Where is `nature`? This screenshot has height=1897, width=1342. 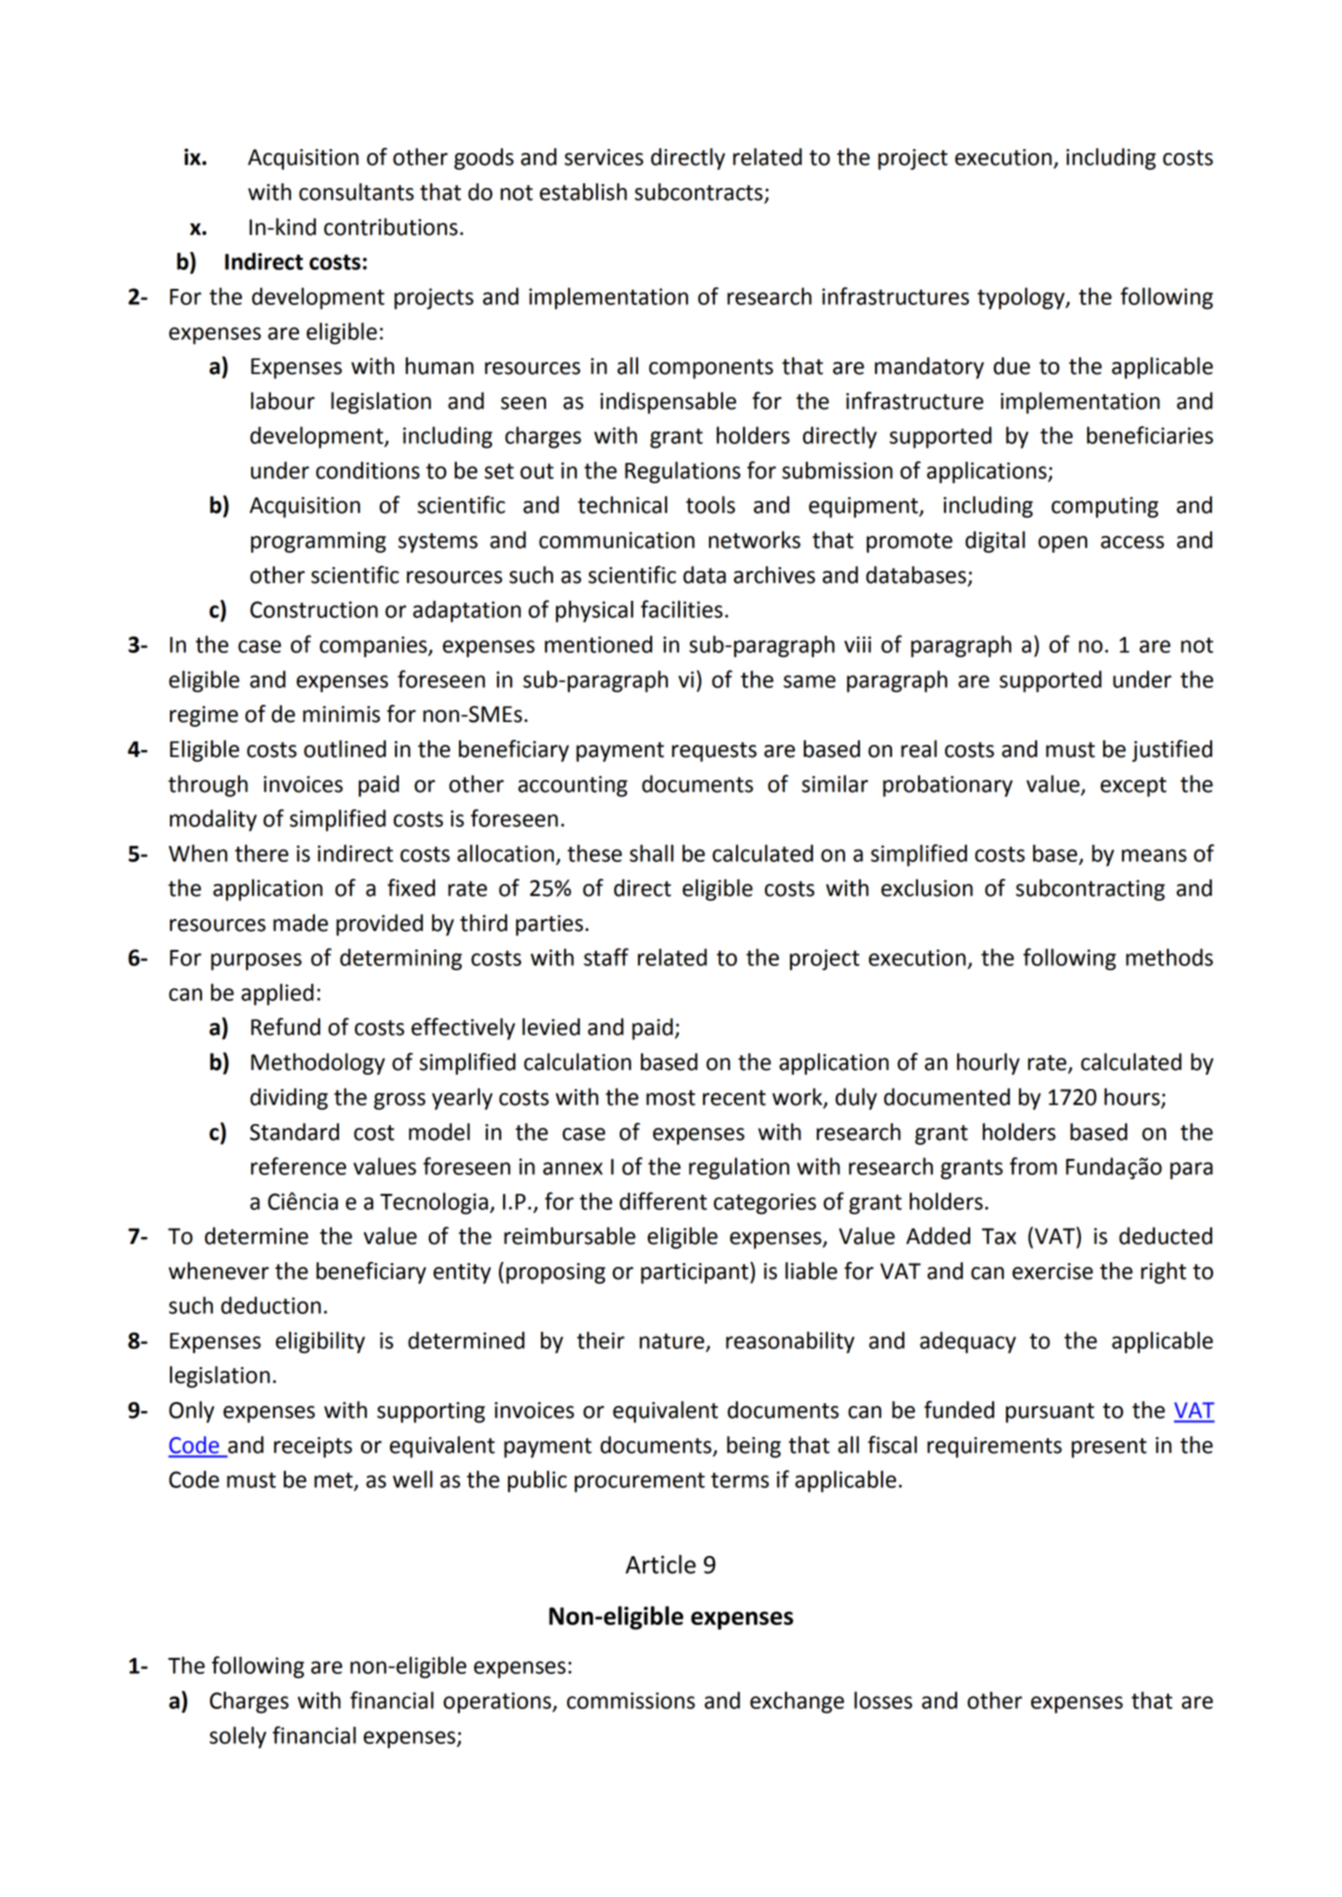
nature is located at coordinates (673, 1342).
